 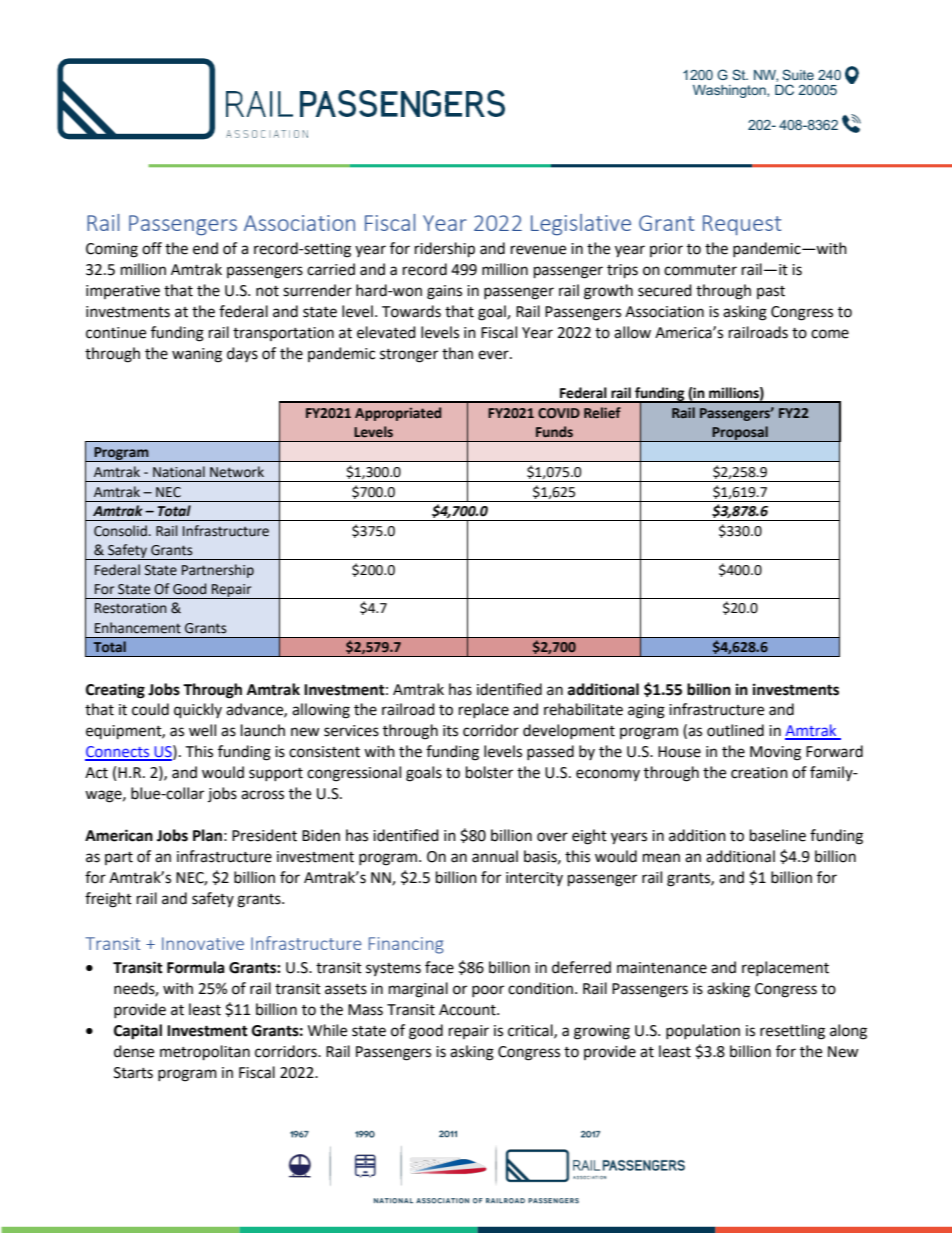 I want to click on past, so click(x=771, y=292).
